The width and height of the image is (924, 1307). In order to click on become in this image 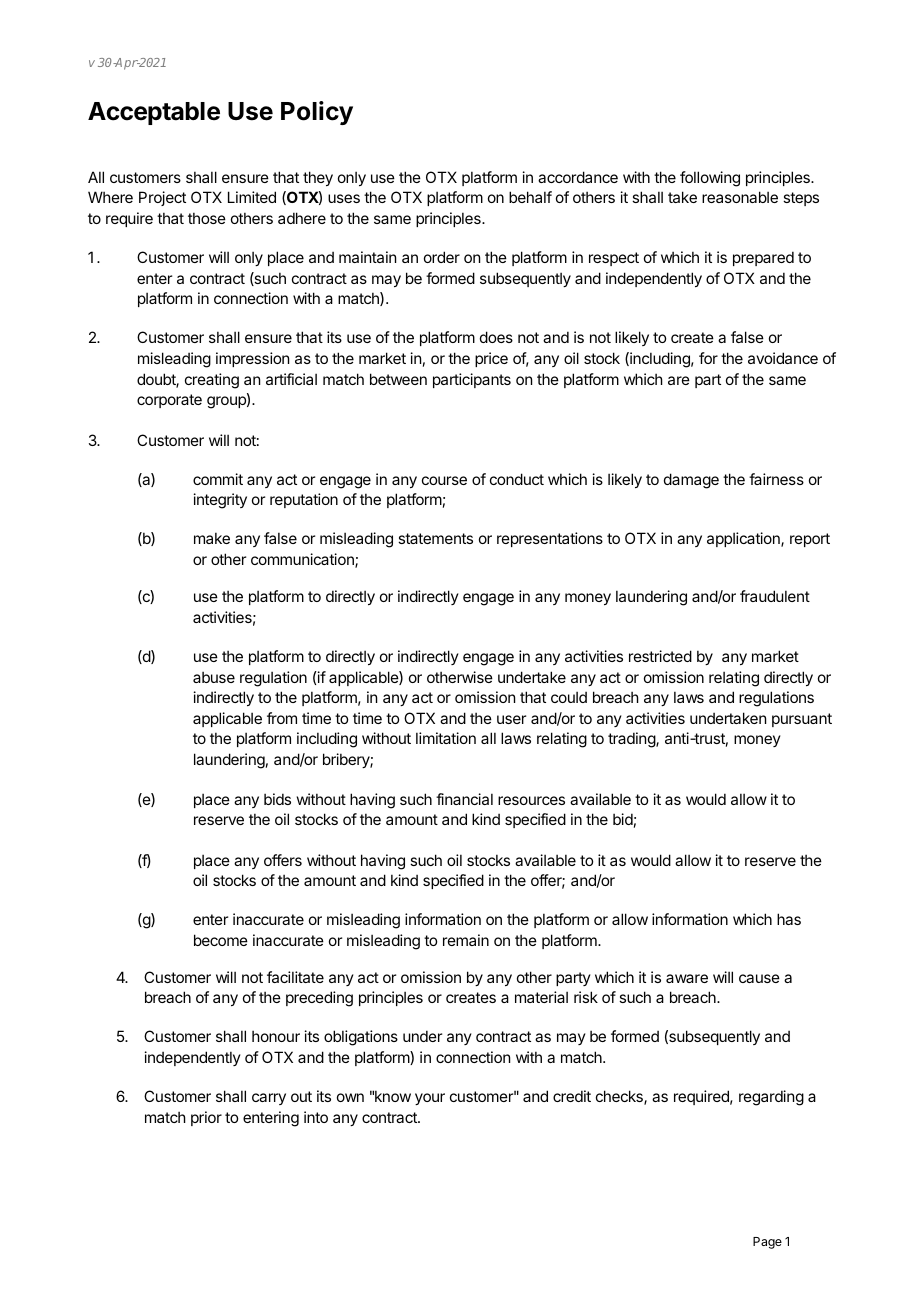, I will do `click(221, 940)`.
